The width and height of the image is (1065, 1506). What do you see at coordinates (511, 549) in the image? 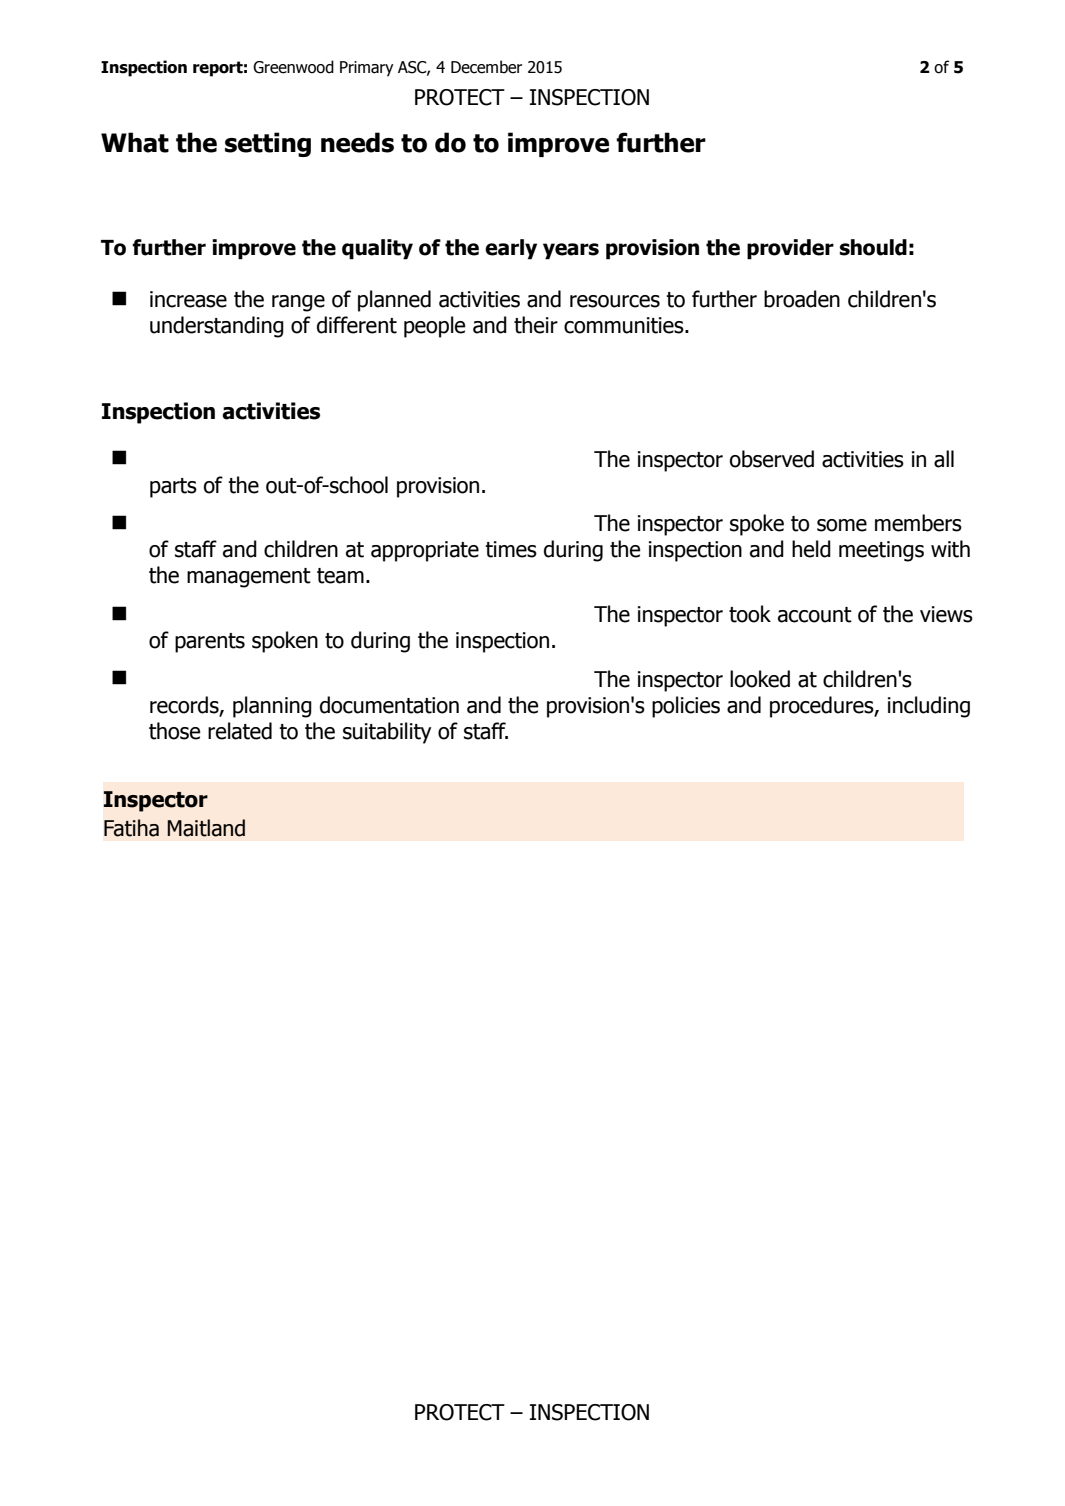
I see `times` at bounding box center [511, 549].
